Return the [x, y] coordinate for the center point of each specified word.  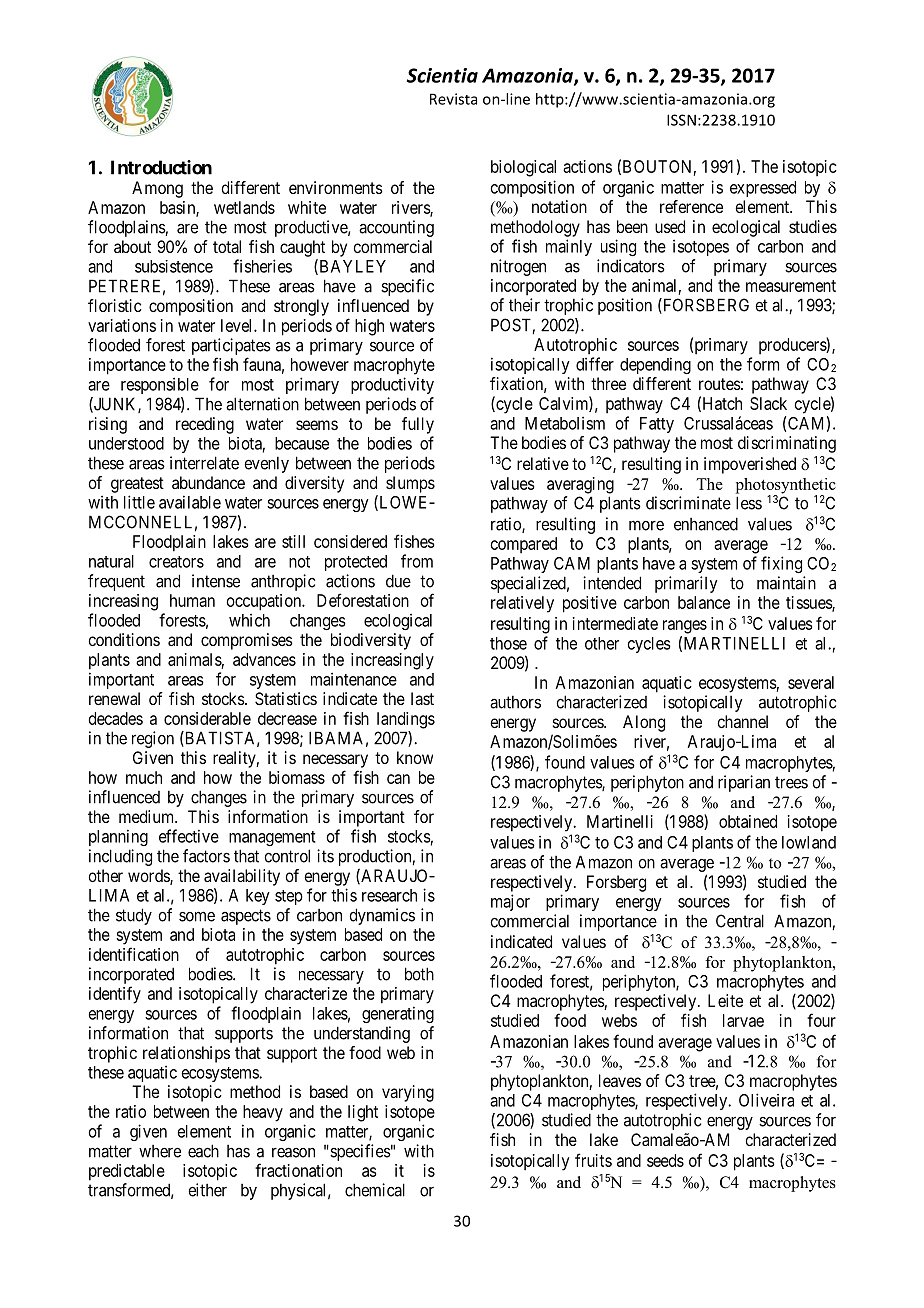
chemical [375, 1190]
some [197, 916]
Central [740, 921]
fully [418, 425]
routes [720, 384]
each [203, 1151]
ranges [685, 627]
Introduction [161, 167]
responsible [160, 385]
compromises [247, 641]
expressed [763, 189]
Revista [453, 99]
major [510, 902]
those [508, 643]
